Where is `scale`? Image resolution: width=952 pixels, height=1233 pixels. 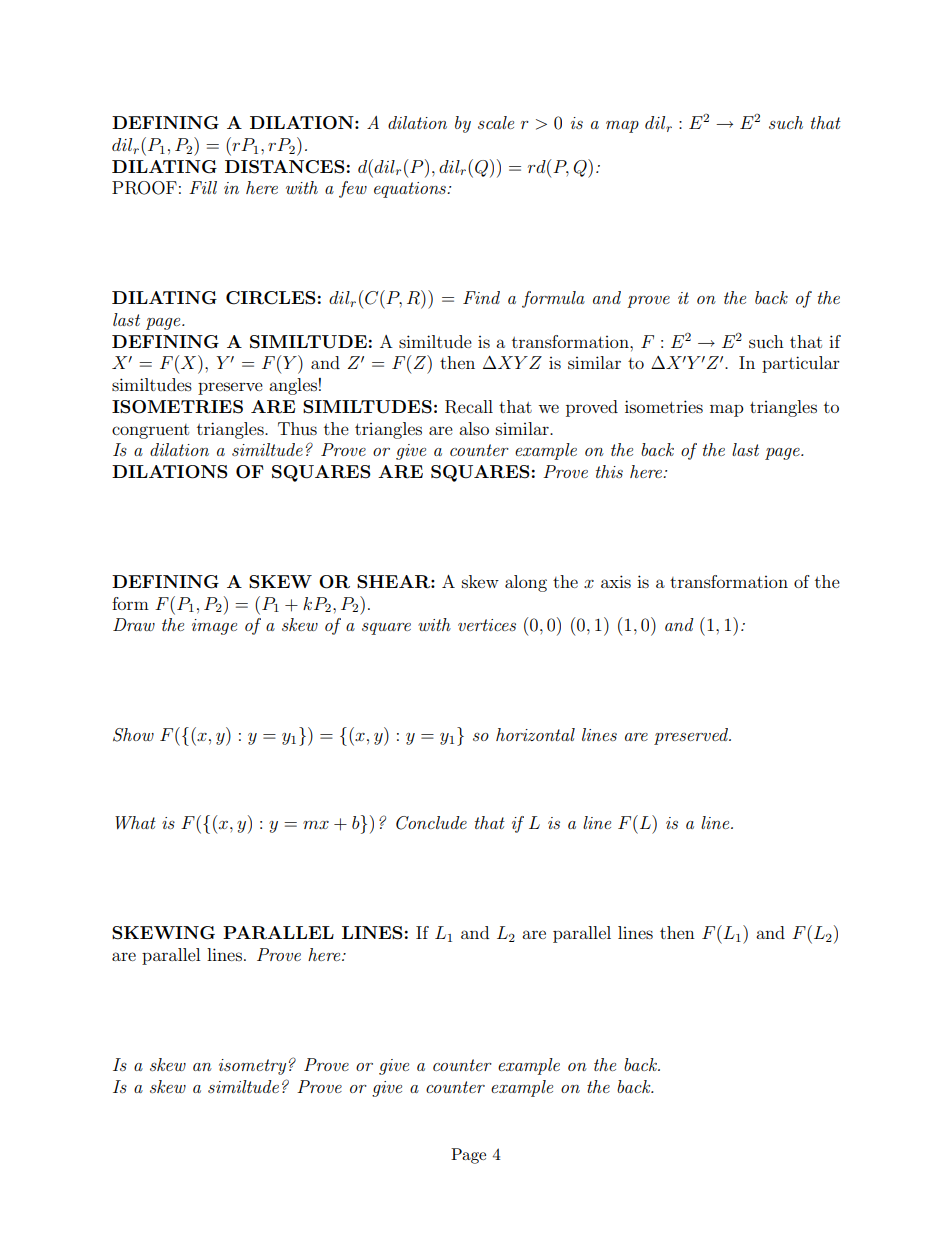
scale is located at coordinates (496, 122).
